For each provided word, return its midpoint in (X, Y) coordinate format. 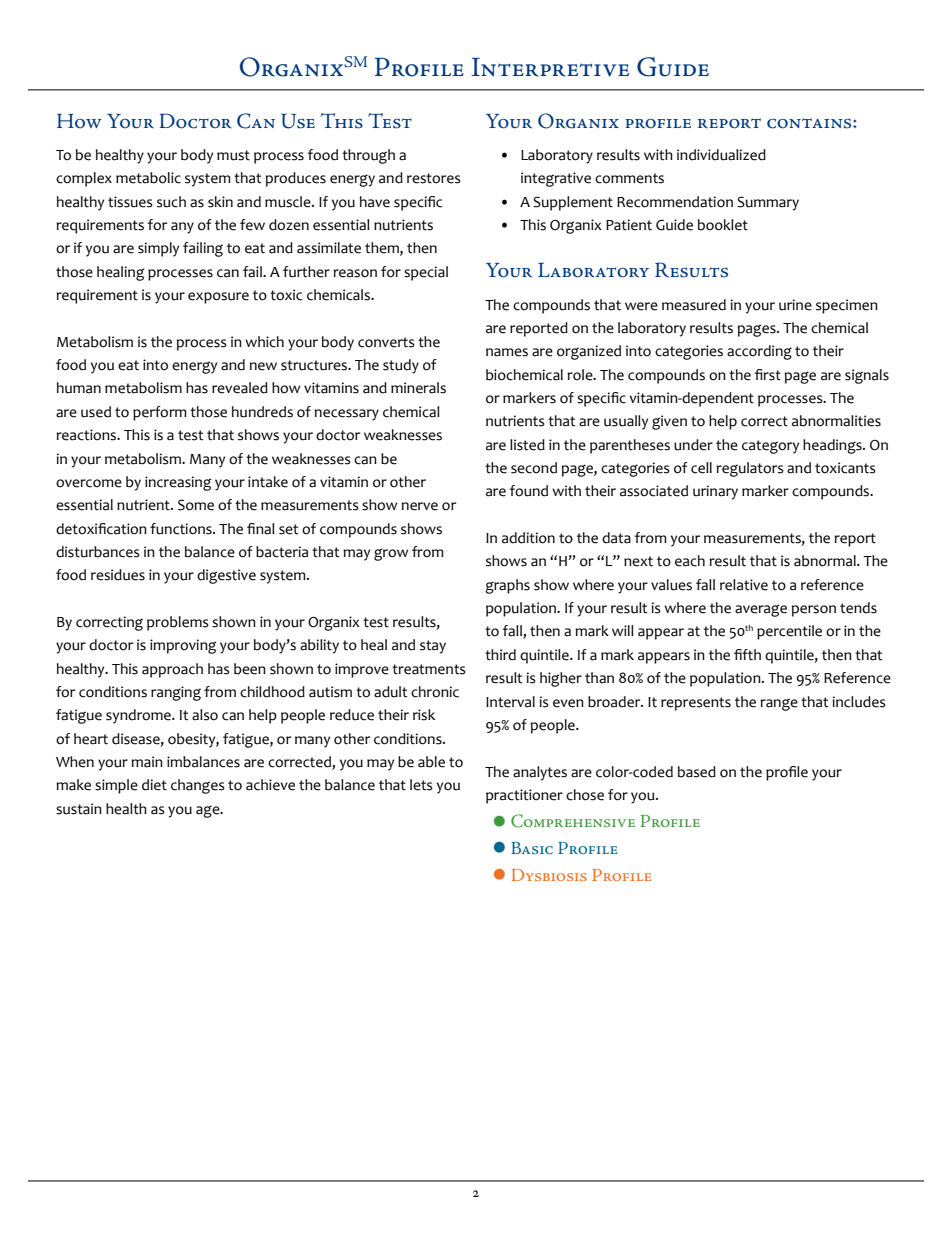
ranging (176, 693)
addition (528, 538)
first (768, 375)
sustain (79, 809)
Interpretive (550, 67)
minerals (418, 388)
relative (744, 585)
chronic (435, 692)
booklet (723, 225)
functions (182, 529)
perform (160, 413)
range (779, 704)
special (426, 273)
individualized (721, 155)
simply (158, 249)
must (233, 155)
